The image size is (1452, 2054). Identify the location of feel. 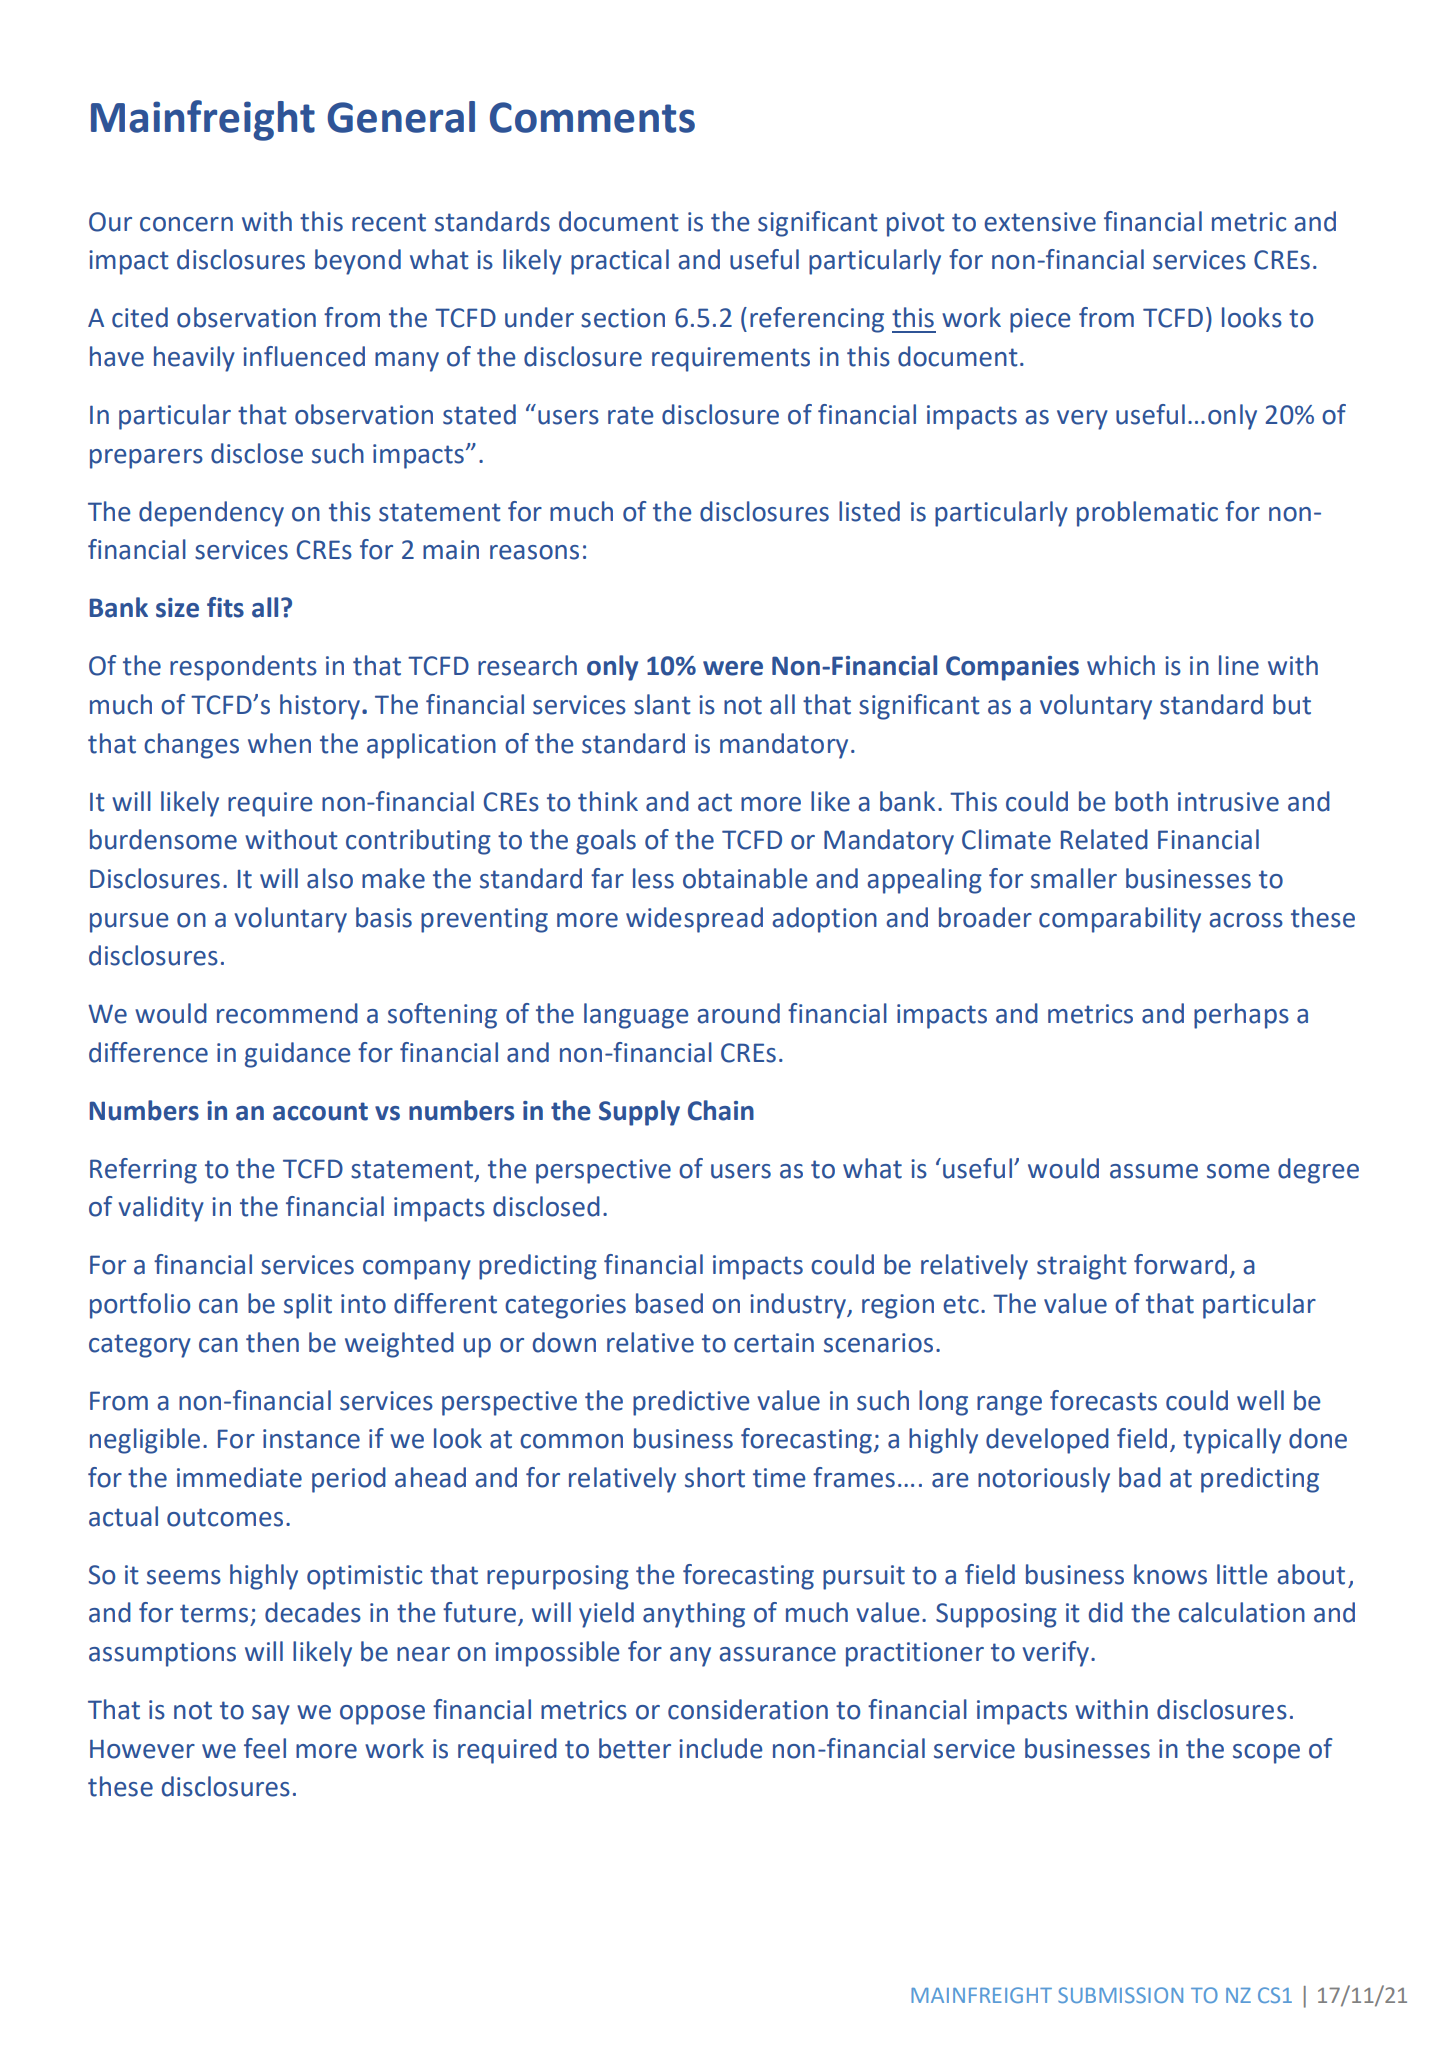
(265, 1748).
